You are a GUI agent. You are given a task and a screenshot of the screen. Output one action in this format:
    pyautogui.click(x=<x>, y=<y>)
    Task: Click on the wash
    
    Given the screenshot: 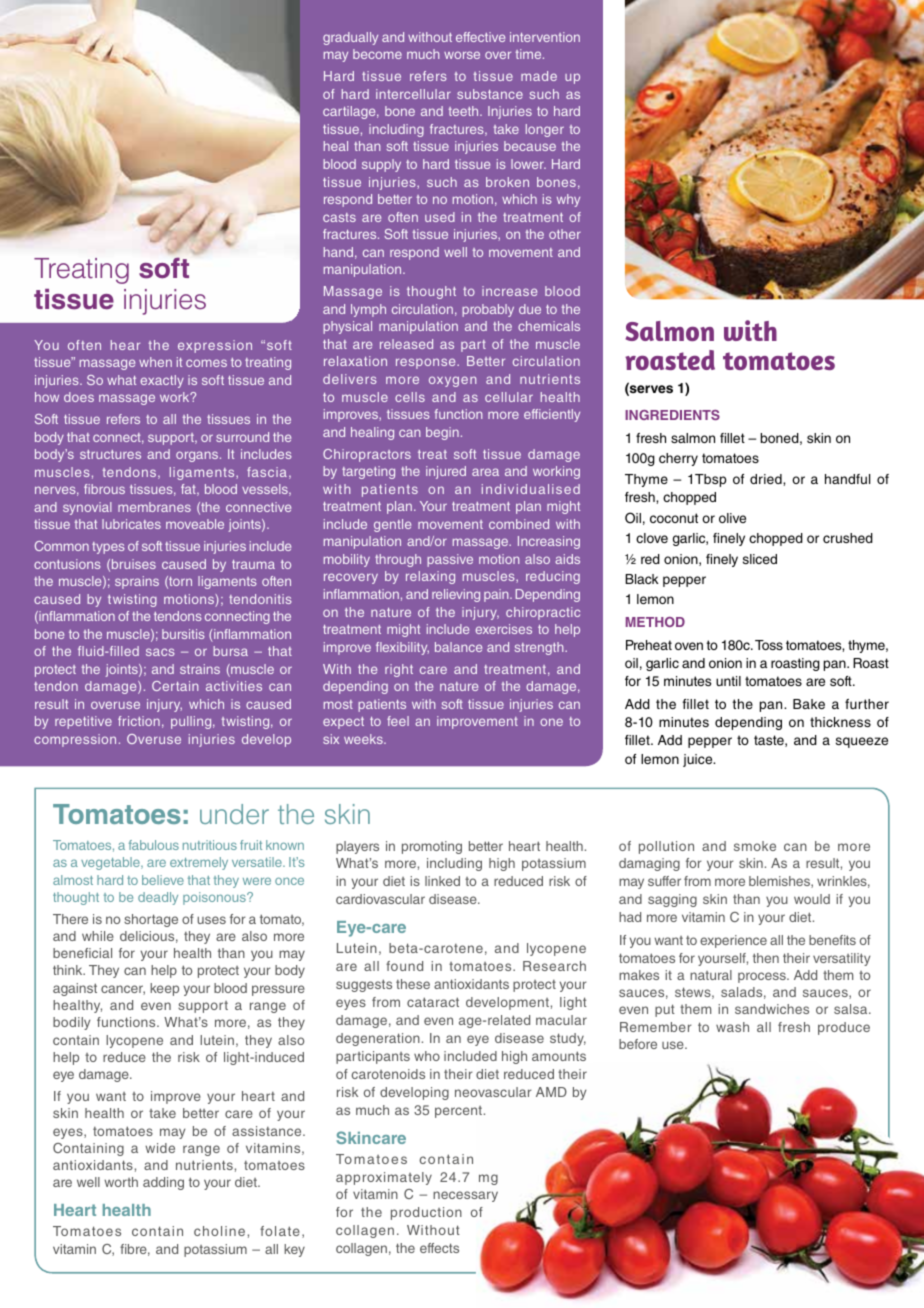 What is the action you would take?
    pyautogui.click(x=732, y=1027)
